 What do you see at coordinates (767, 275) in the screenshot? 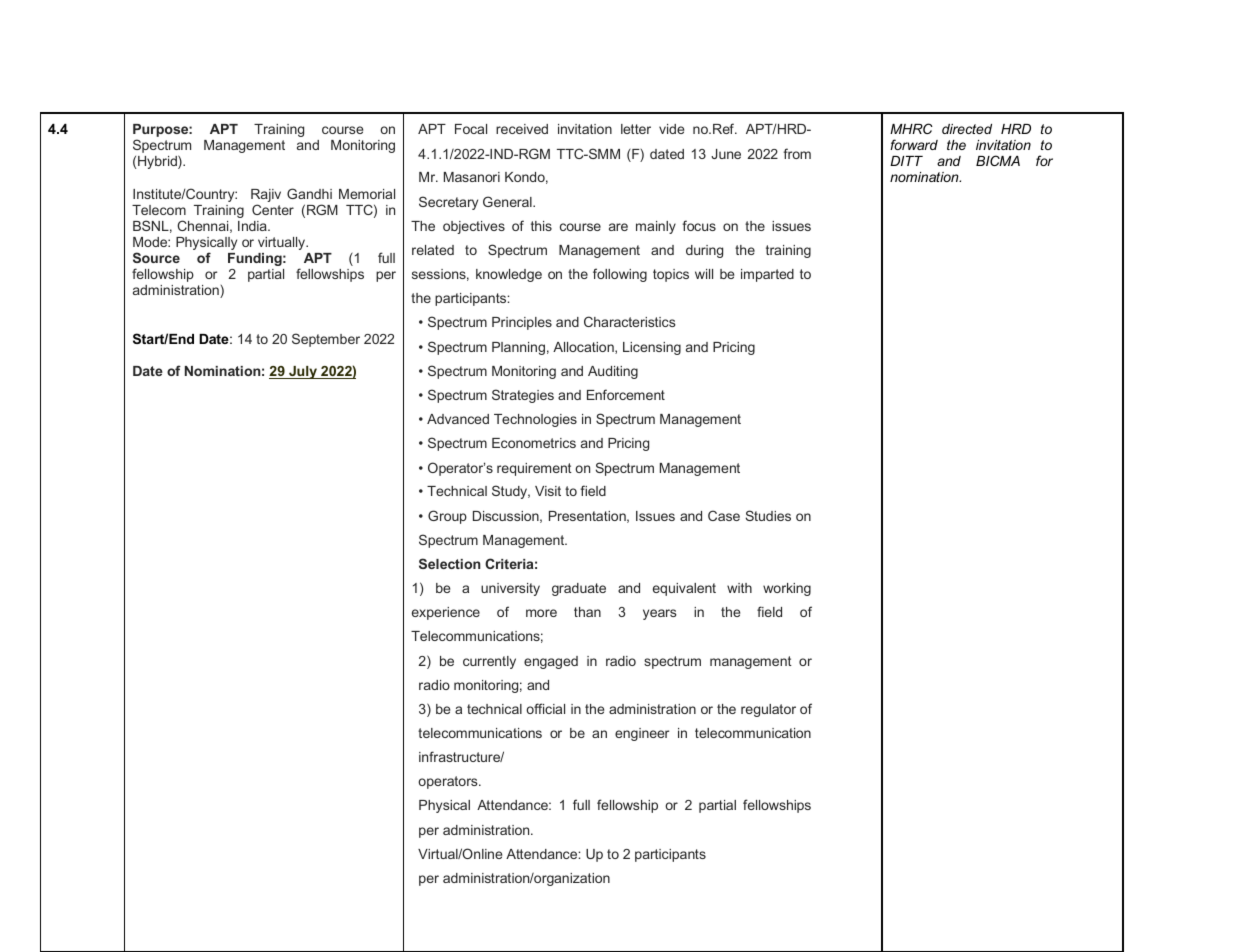
I see `imparted` at bounding box center [767, 275].
